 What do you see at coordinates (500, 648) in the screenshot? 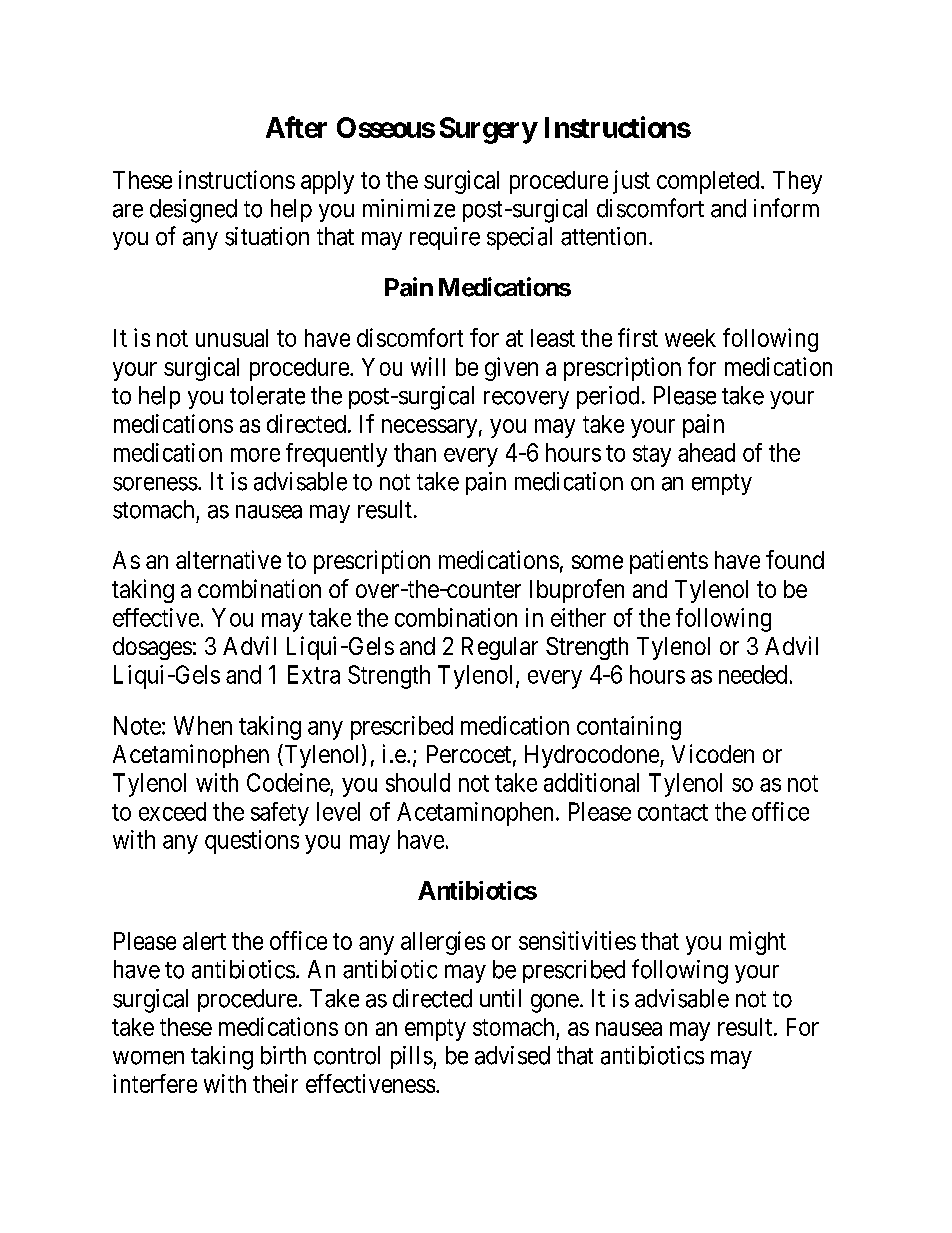
I see `Regular` at bounding box center [500, 648].
